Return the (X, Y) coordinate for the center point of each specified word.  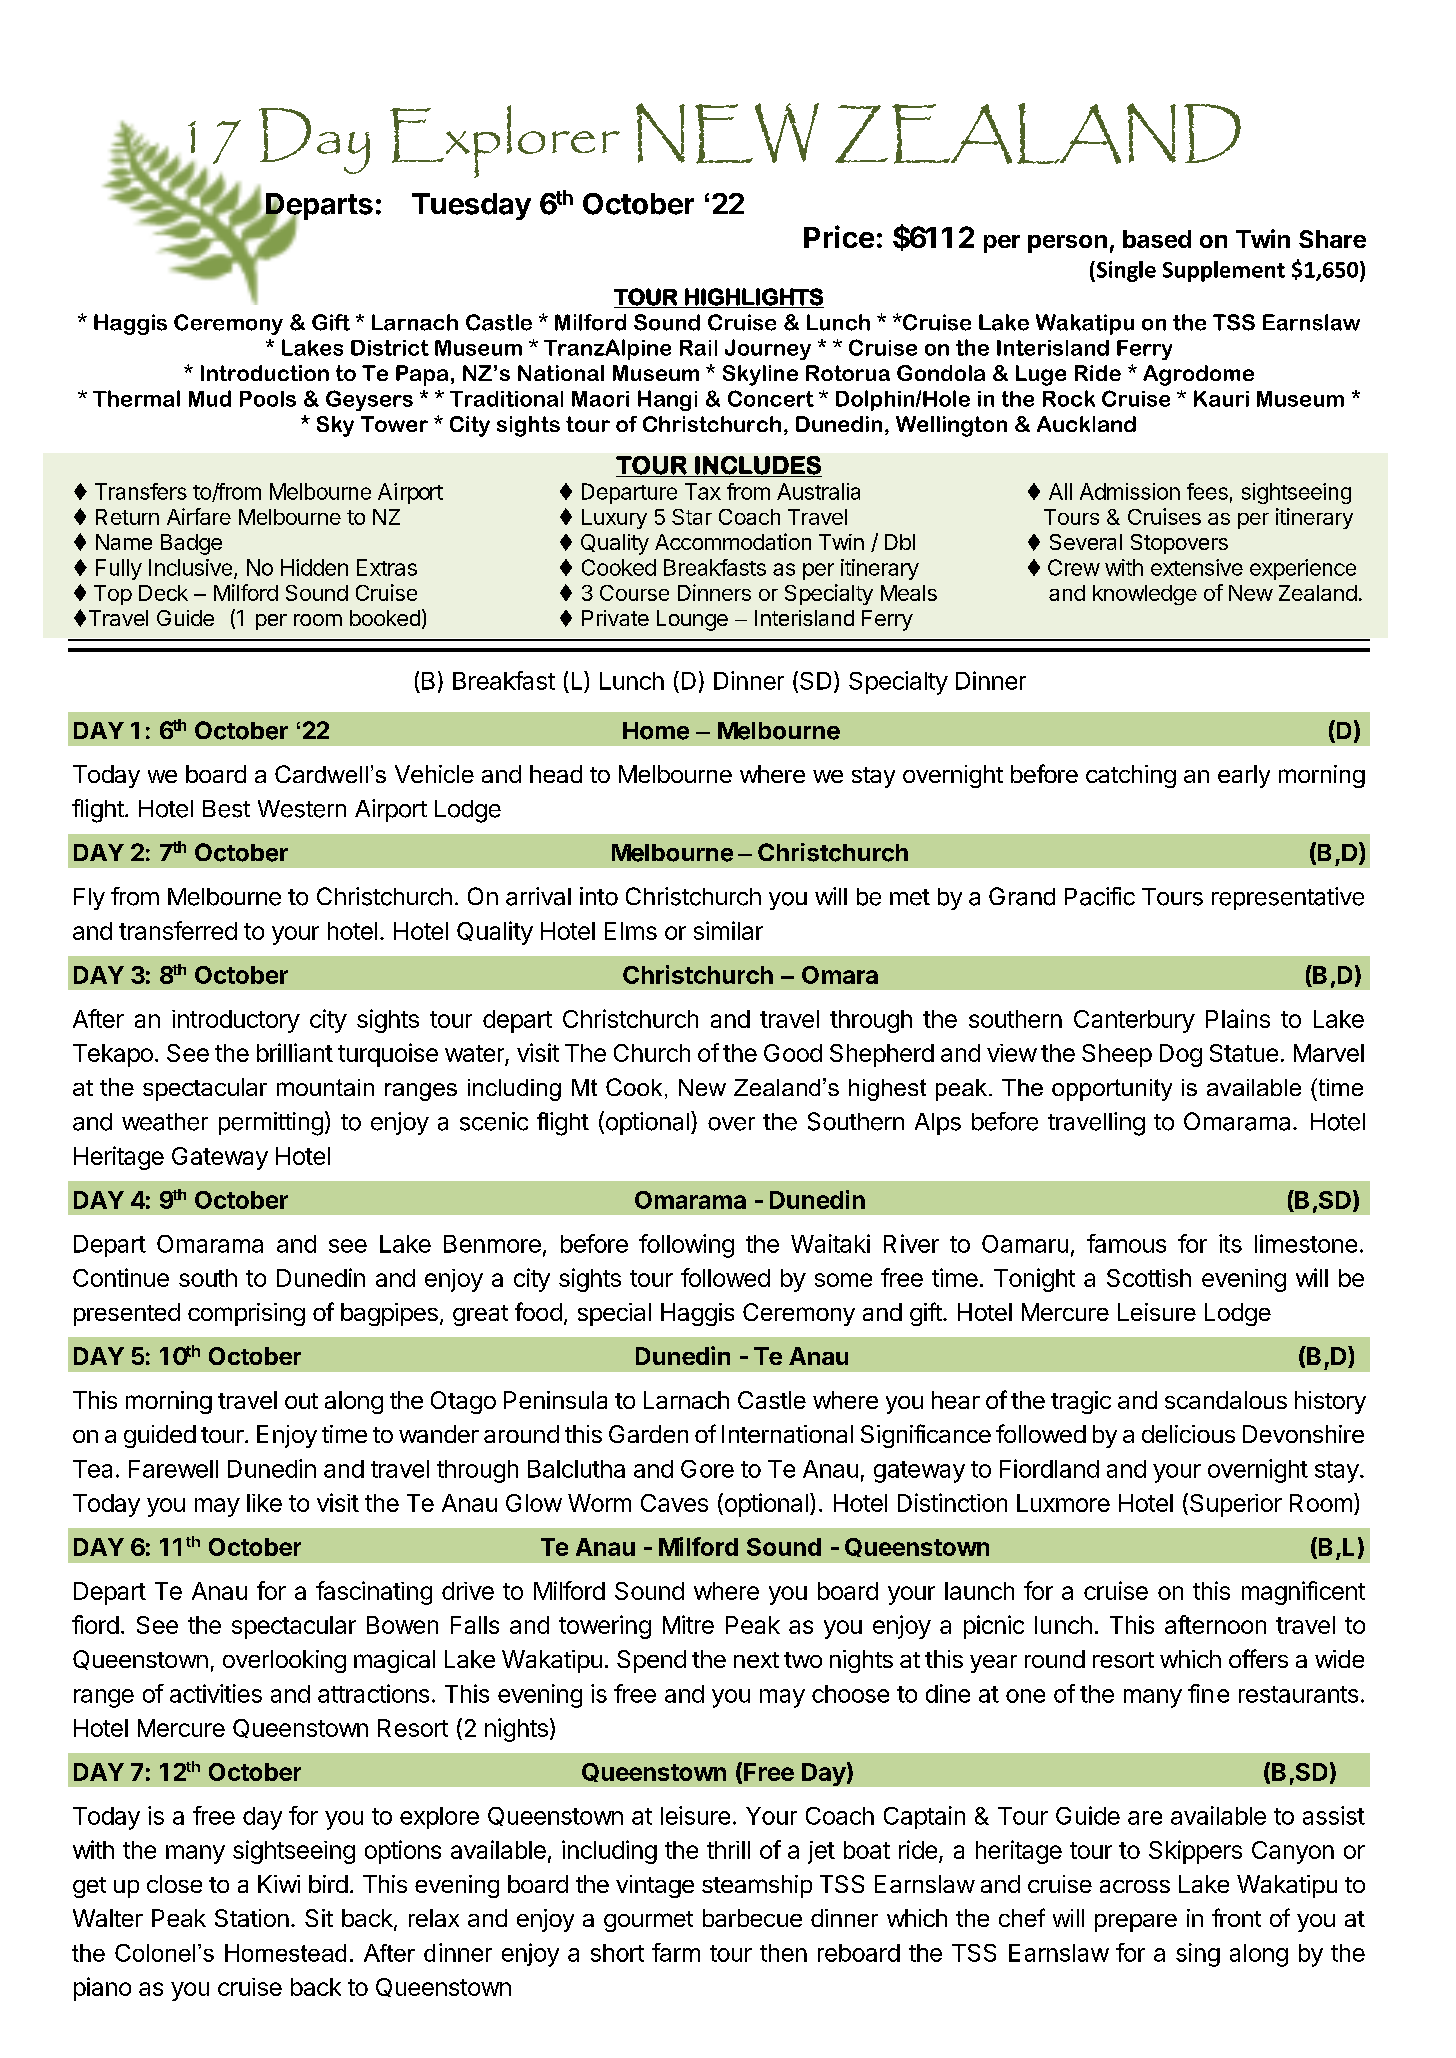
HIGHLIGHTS (753, 298)
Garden (648, 1434)
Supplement (1224, 271)
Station (252, 1918)
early (1244, 776)
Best (226, 809)
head (556, 774)
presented (127, 1314)
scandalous (1226, 1400)
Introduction (265, 373)
